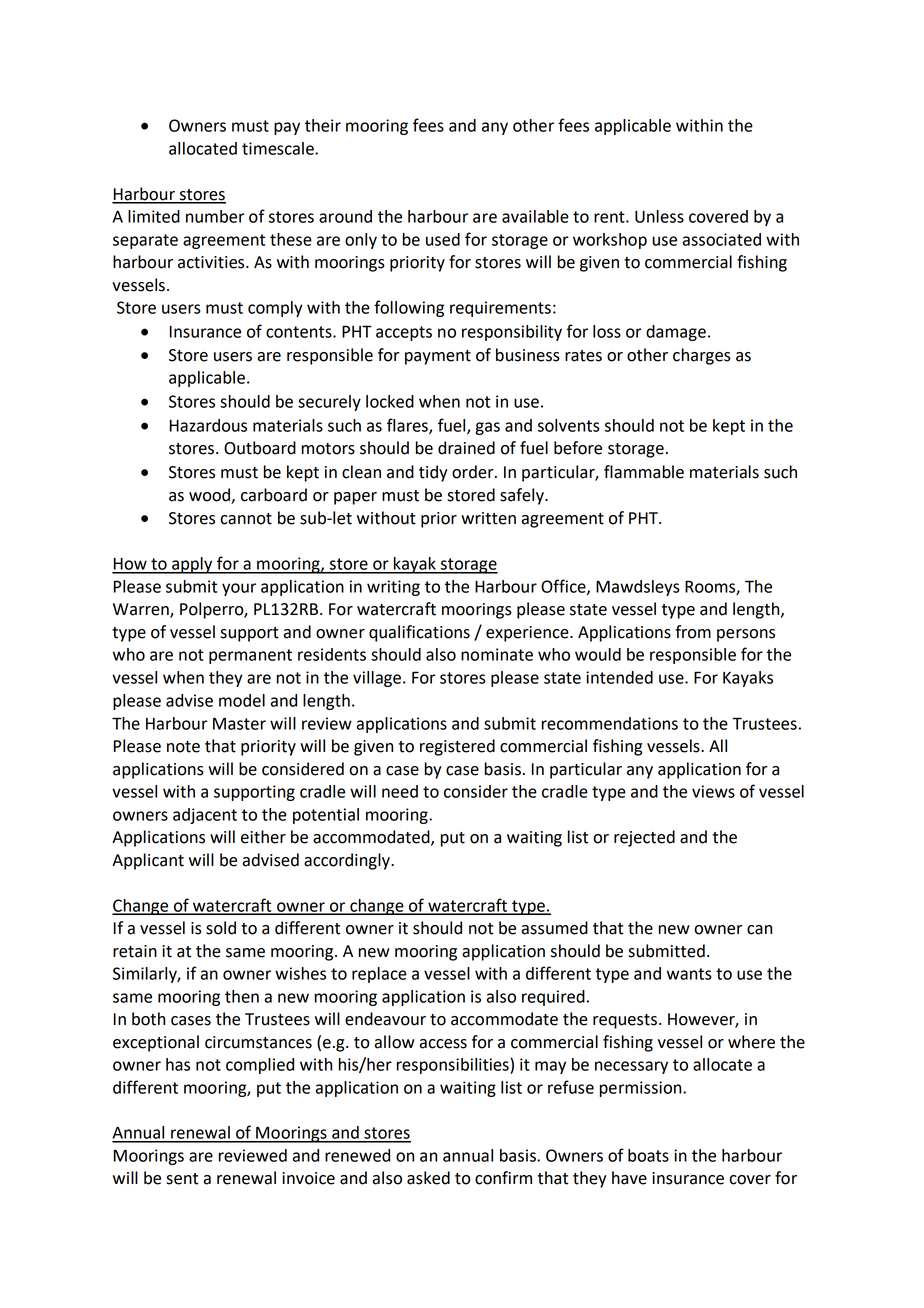 The image size is (924, 1308). What do you see at coordinates (215, 216) in the image?
I see `number` at bounding box center [215, 216].
